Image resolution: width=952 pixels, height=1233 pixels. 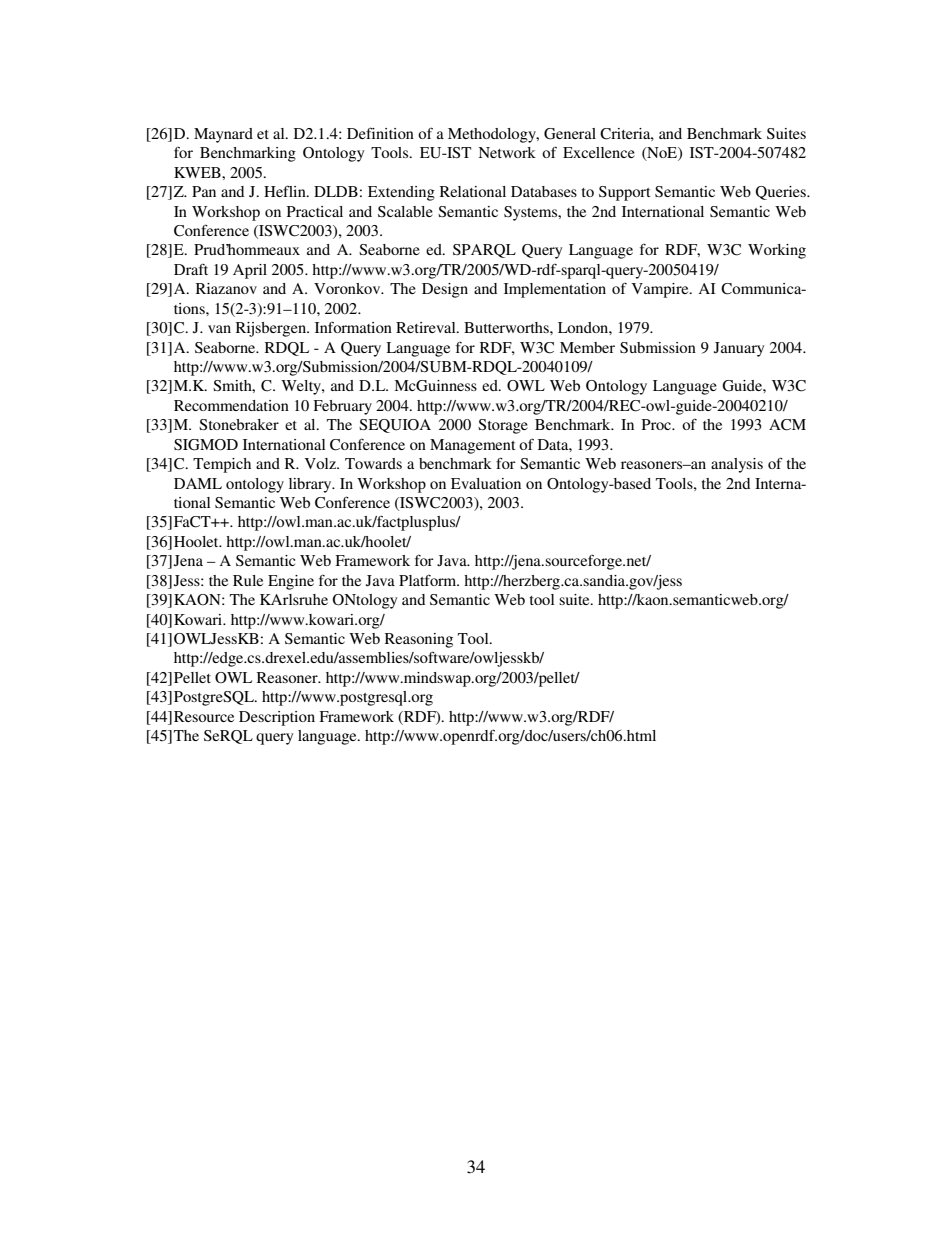 What do you see at coordinates (445, 290) in the page?
I see `Design` at bounding box center [445, 290].
